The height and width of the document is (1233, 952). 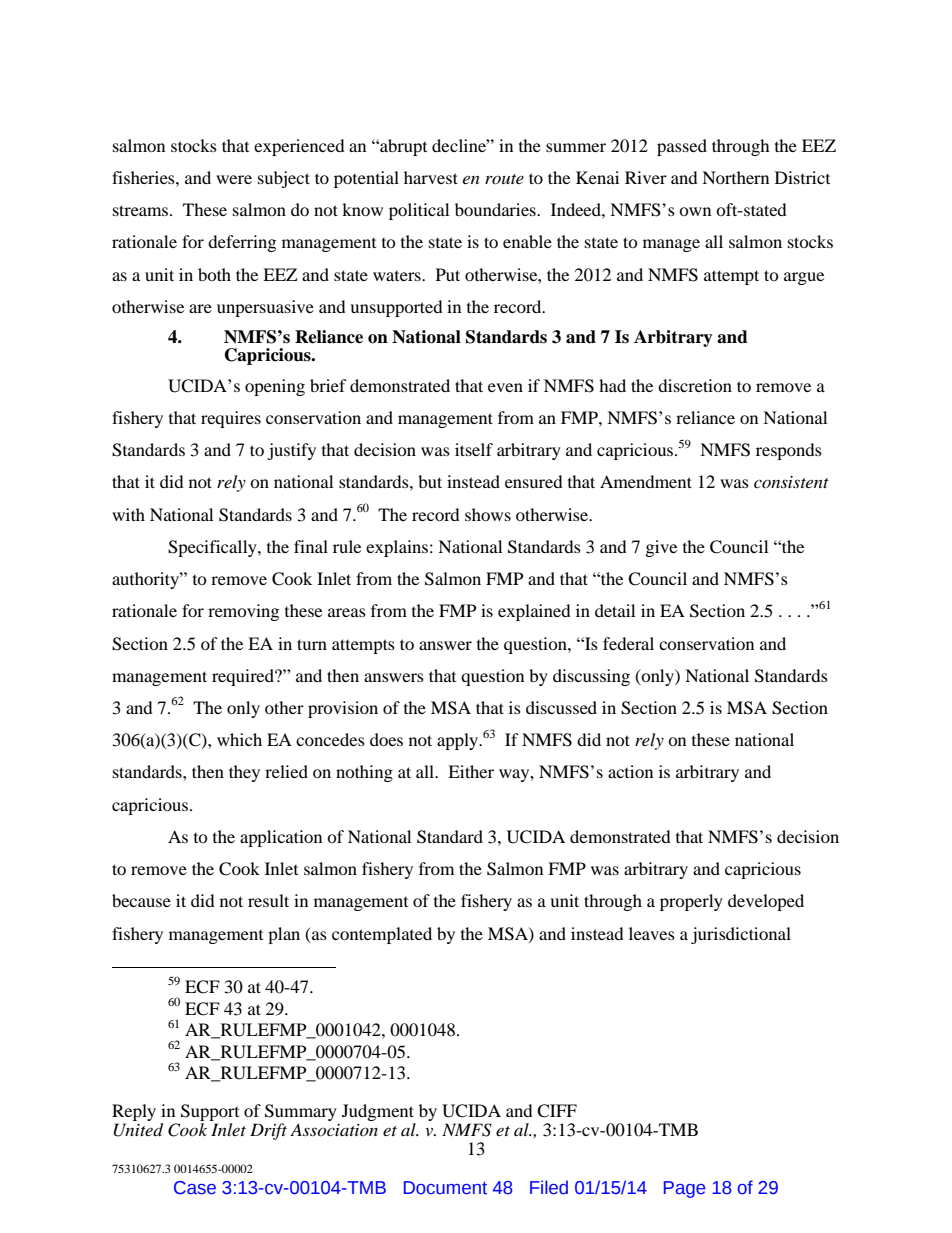 I want to click on explained, so click(x=534, y=612).
